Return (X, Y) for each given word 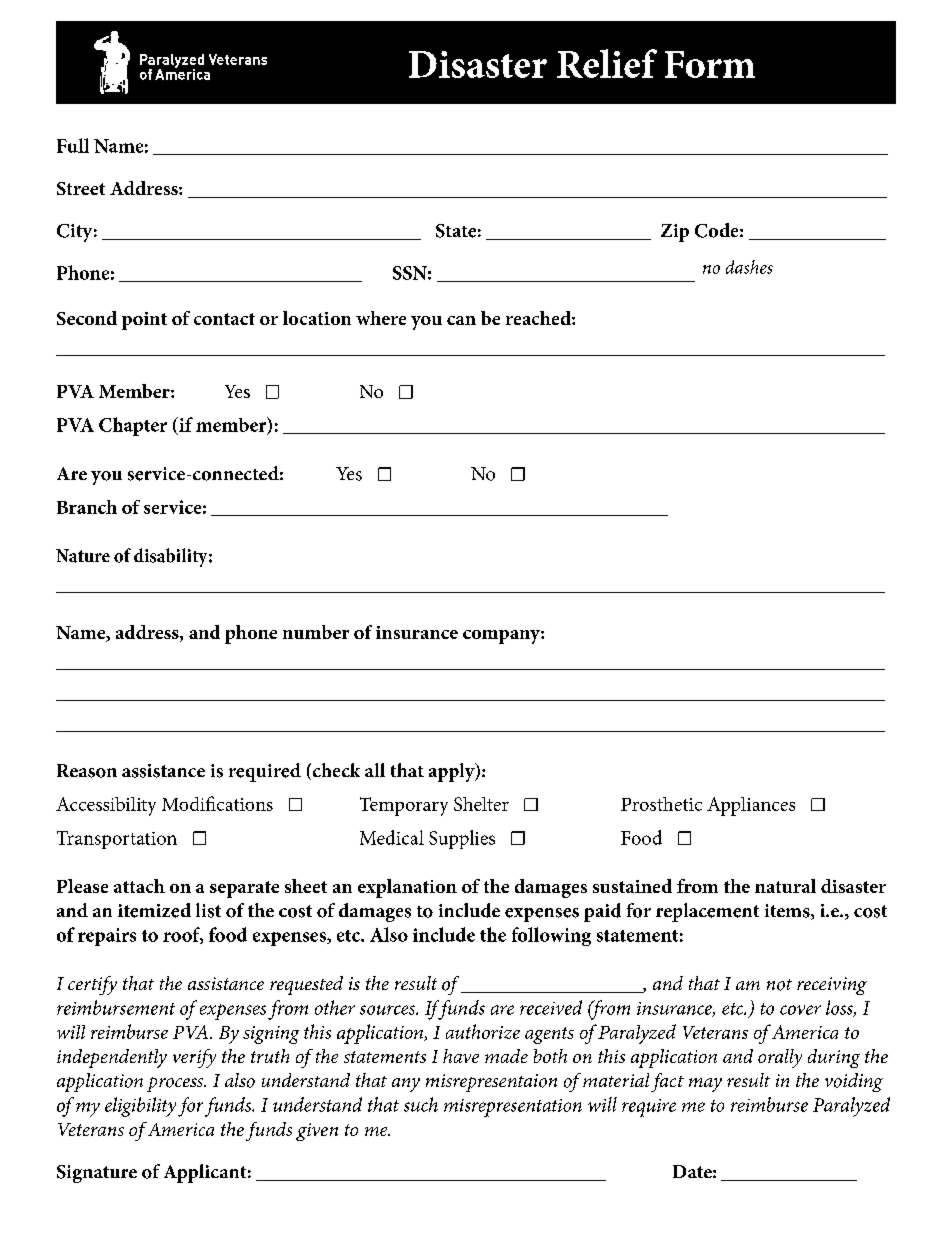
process (176, 1084)
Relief (607, 63)
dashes (749, 267)
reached (539, 318)
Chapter (133, 426)
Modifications (217, 803)
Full (73, 145)
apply (453, 772)
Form (710, 64)
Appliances (751, 806)
